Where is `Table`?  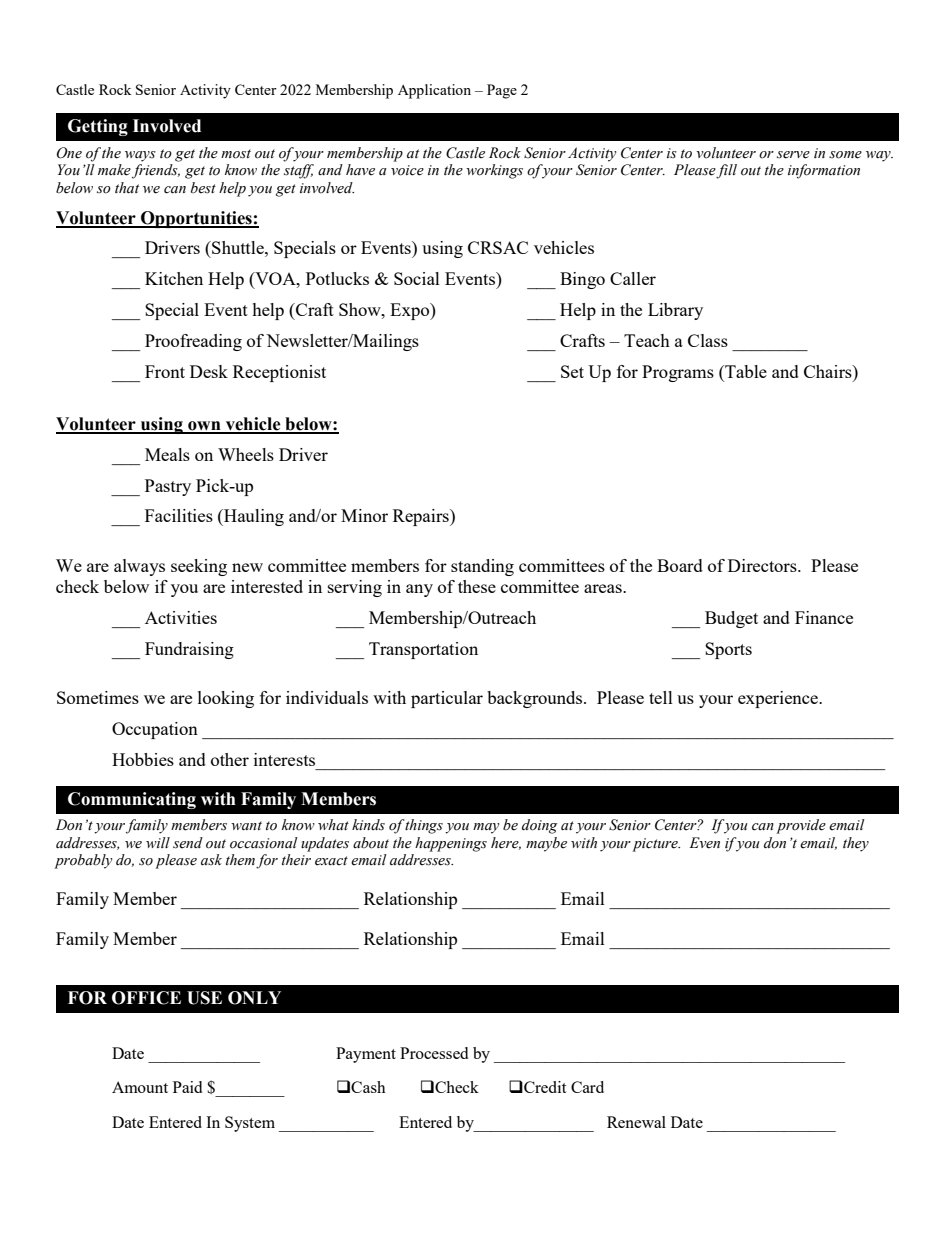 Table is located at coordinates (745, 371).
